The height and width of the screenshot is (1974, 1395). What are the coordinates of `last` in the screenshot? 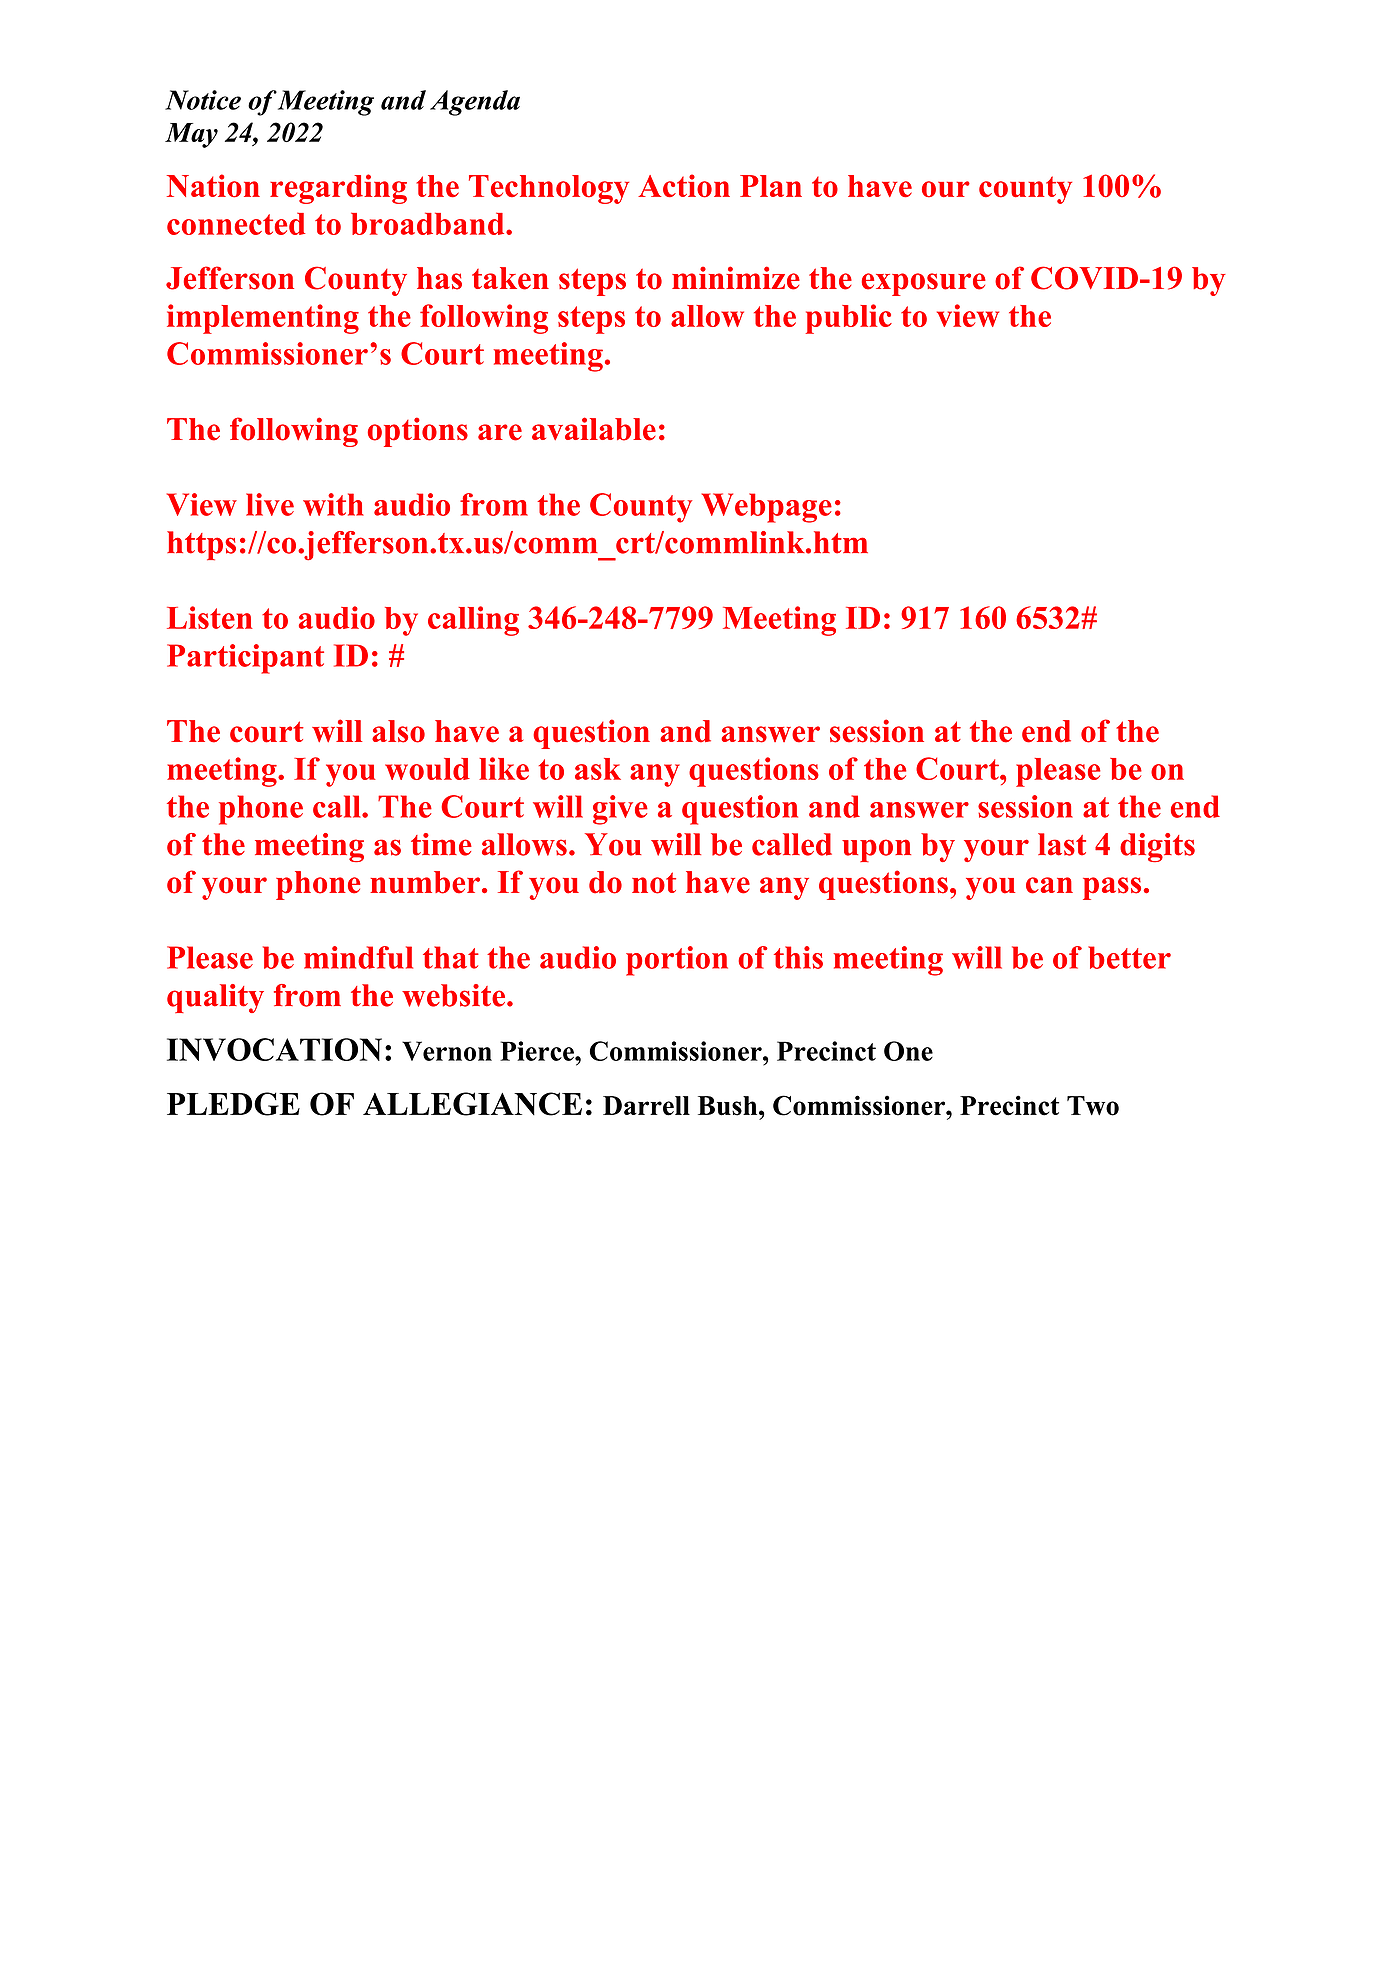 It's located at (1062, 844).
